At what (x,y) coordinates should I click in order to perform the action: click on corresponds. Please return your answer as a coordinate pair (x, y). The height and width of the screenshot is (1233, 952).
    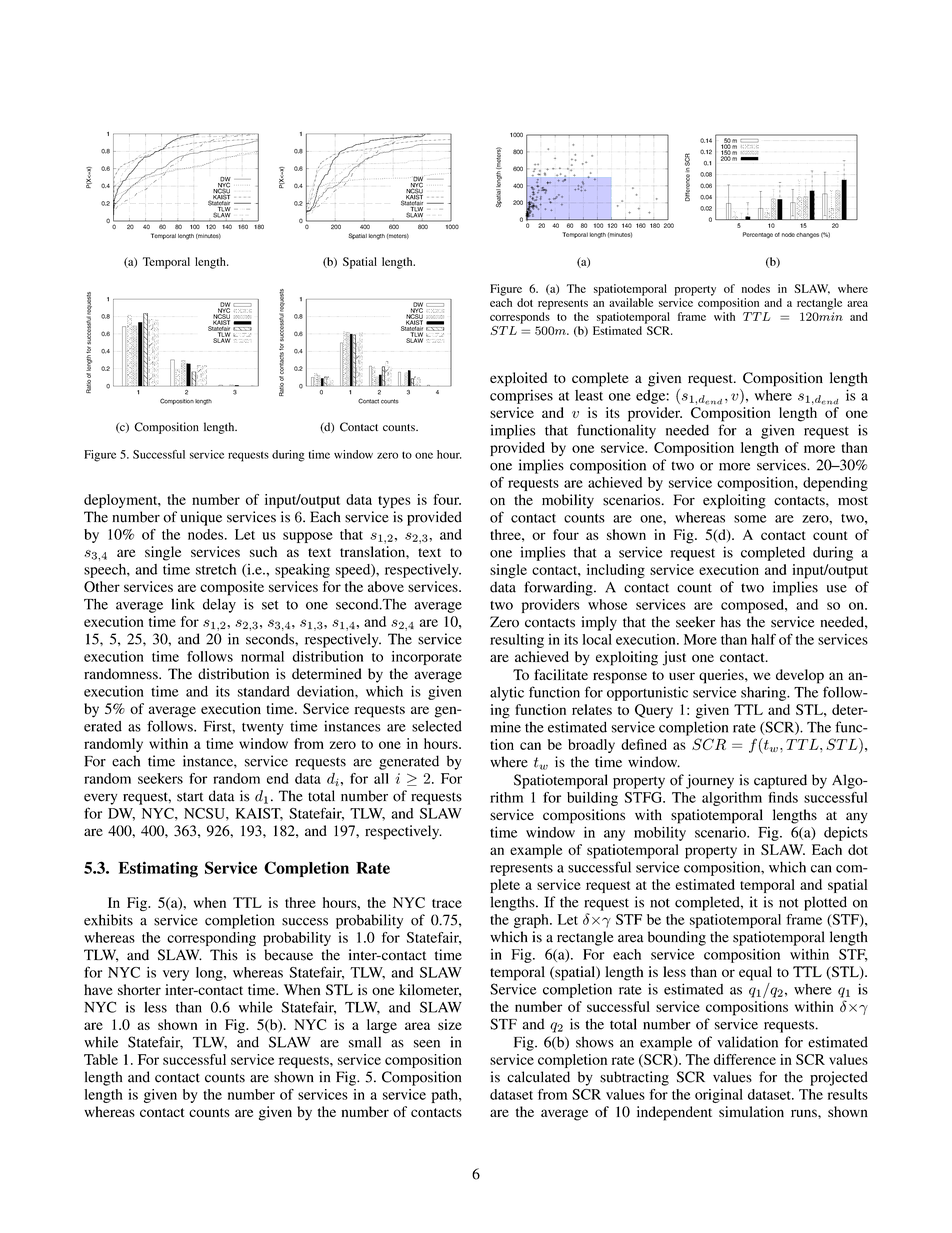
    Looking at the image, I should click on (520, 318).
